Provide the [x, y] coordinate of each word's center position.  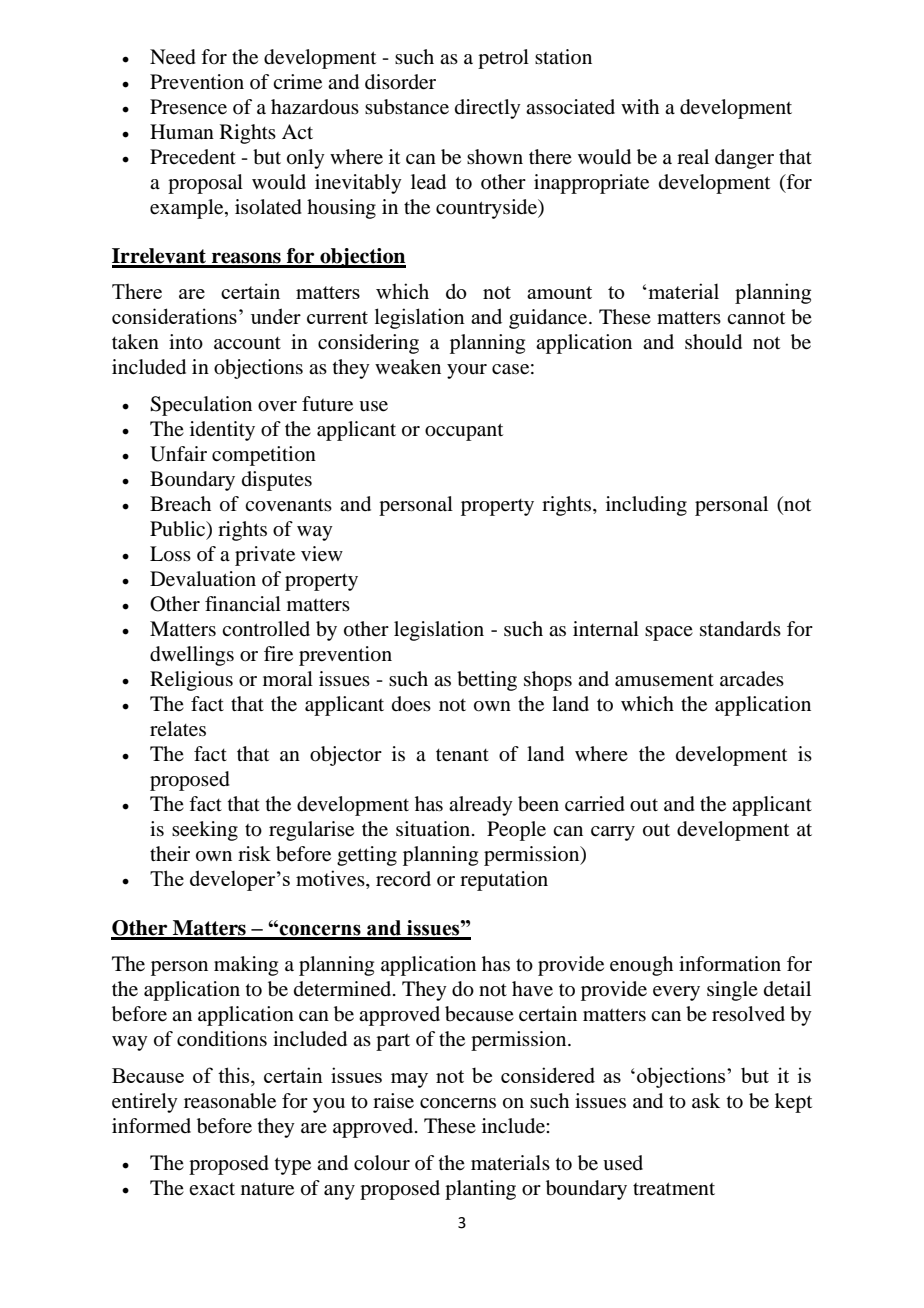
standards [740, 629]
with [640, 106]
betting [487, 681]
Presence [188, 107]
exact [212, 1189]
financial [243, 603]
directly [488, 109]
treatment [674, 1189]
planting [480, 1190]
